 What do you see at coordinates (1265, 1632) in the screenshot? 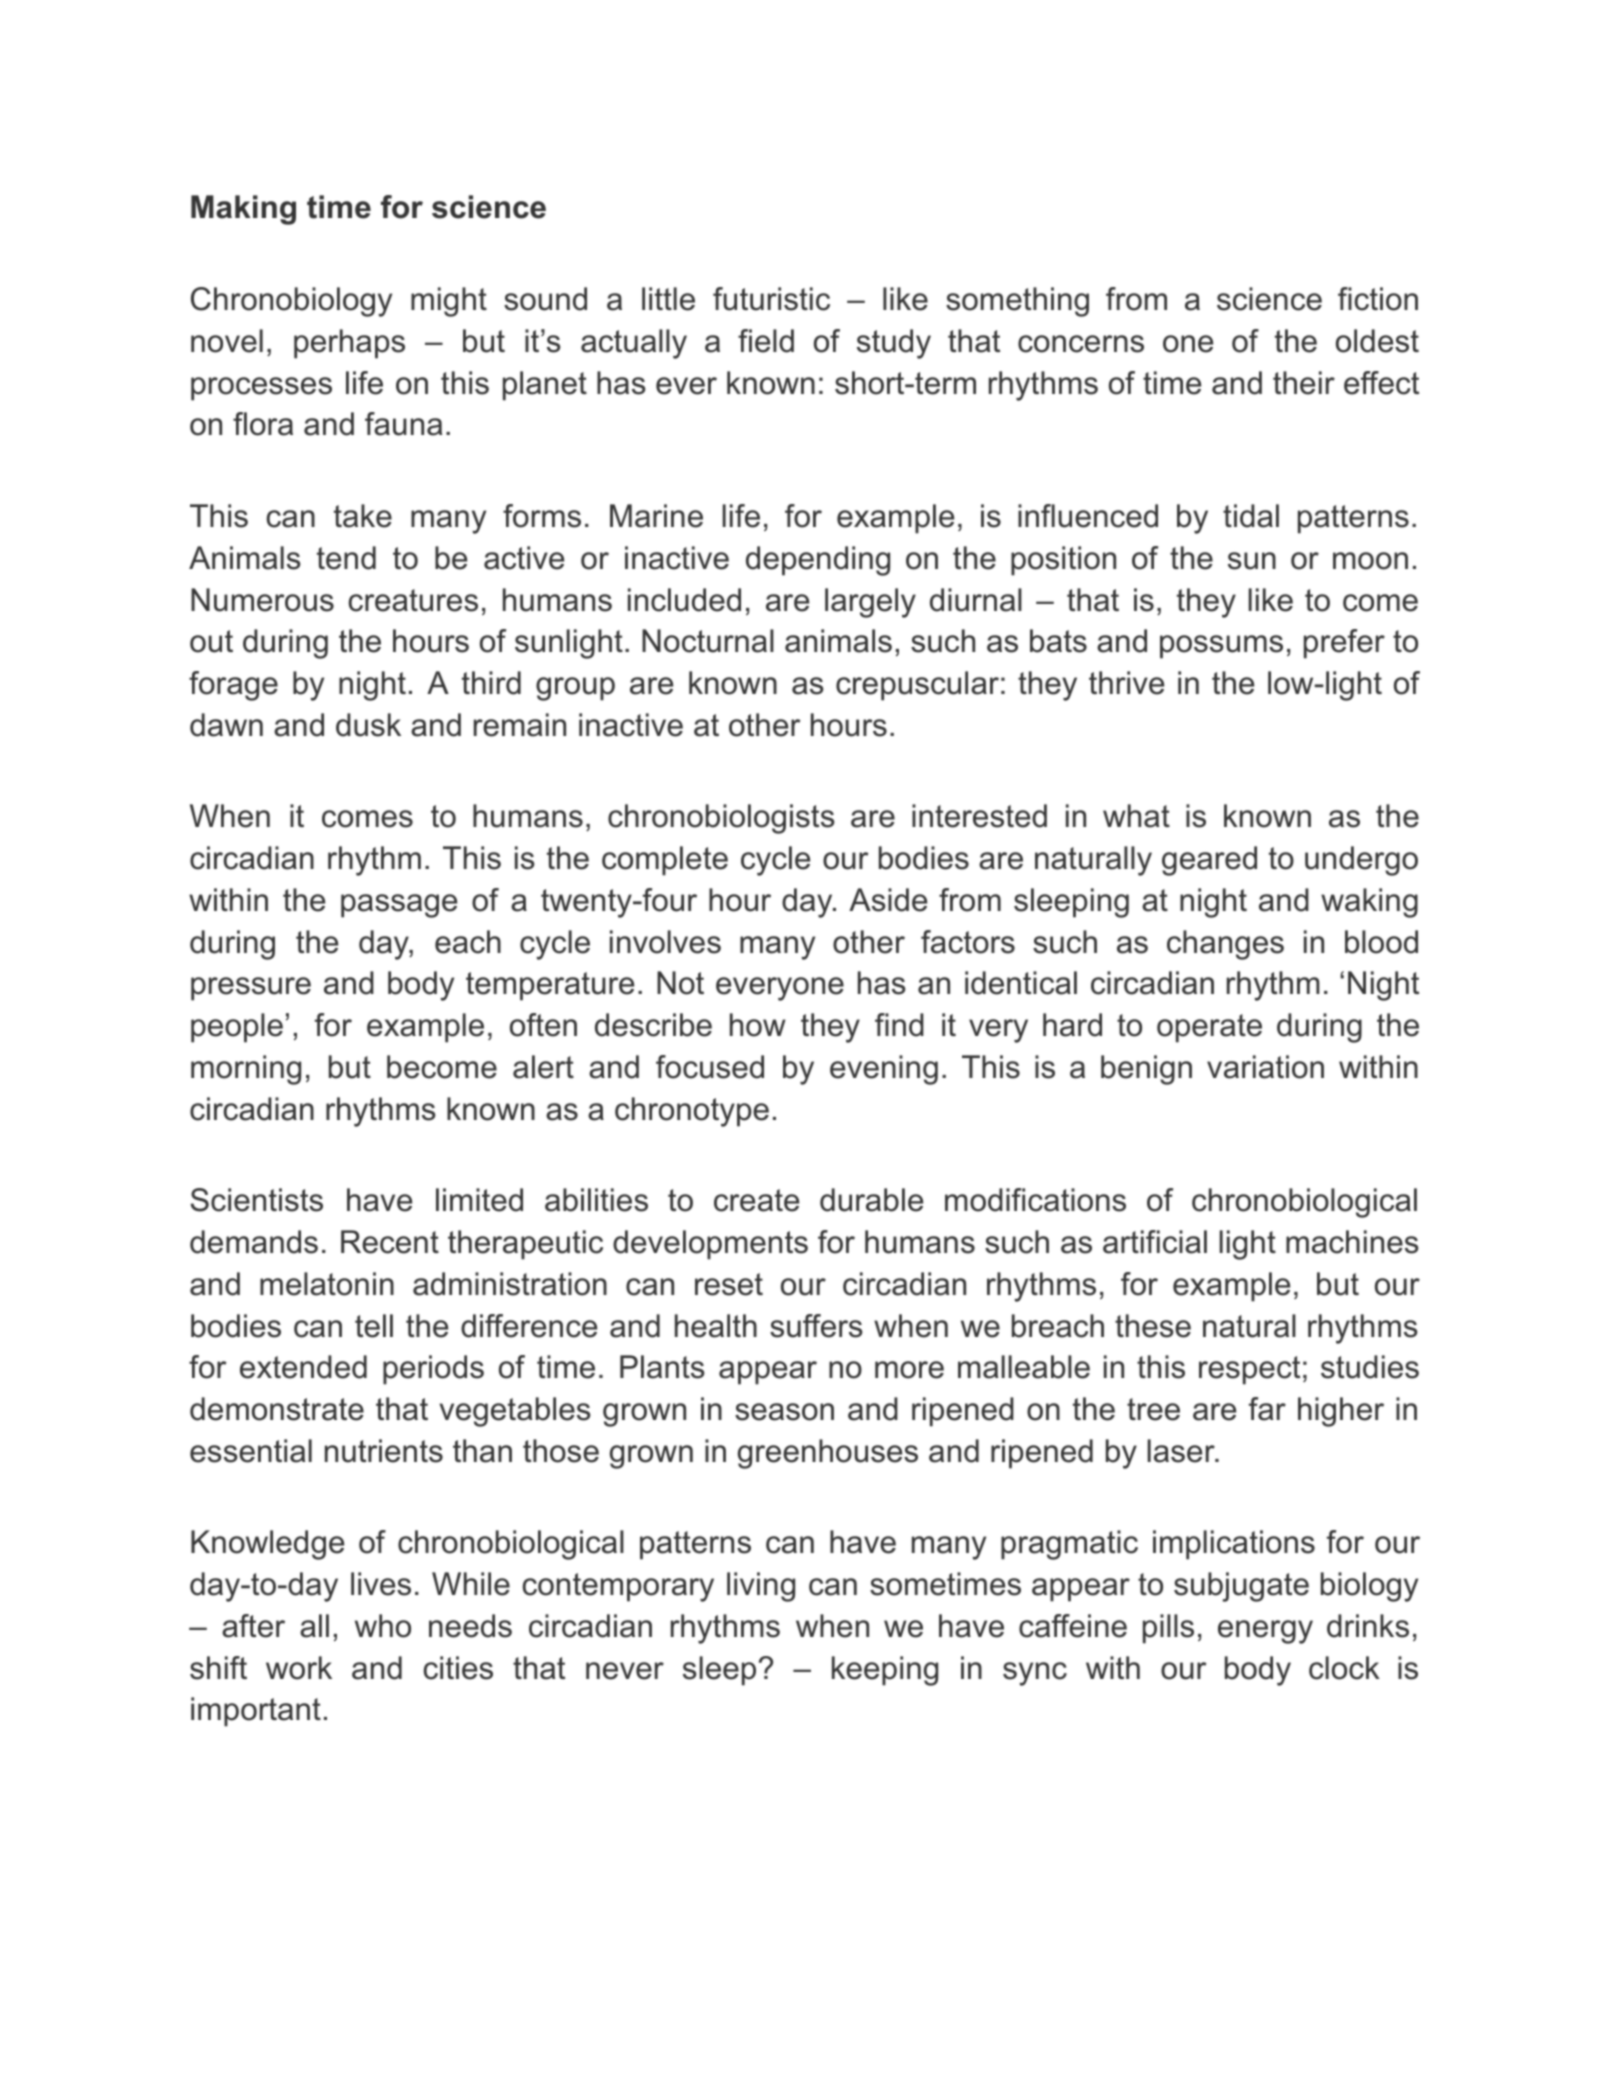
I see `energy` at bounding box center [1265, 1632].
